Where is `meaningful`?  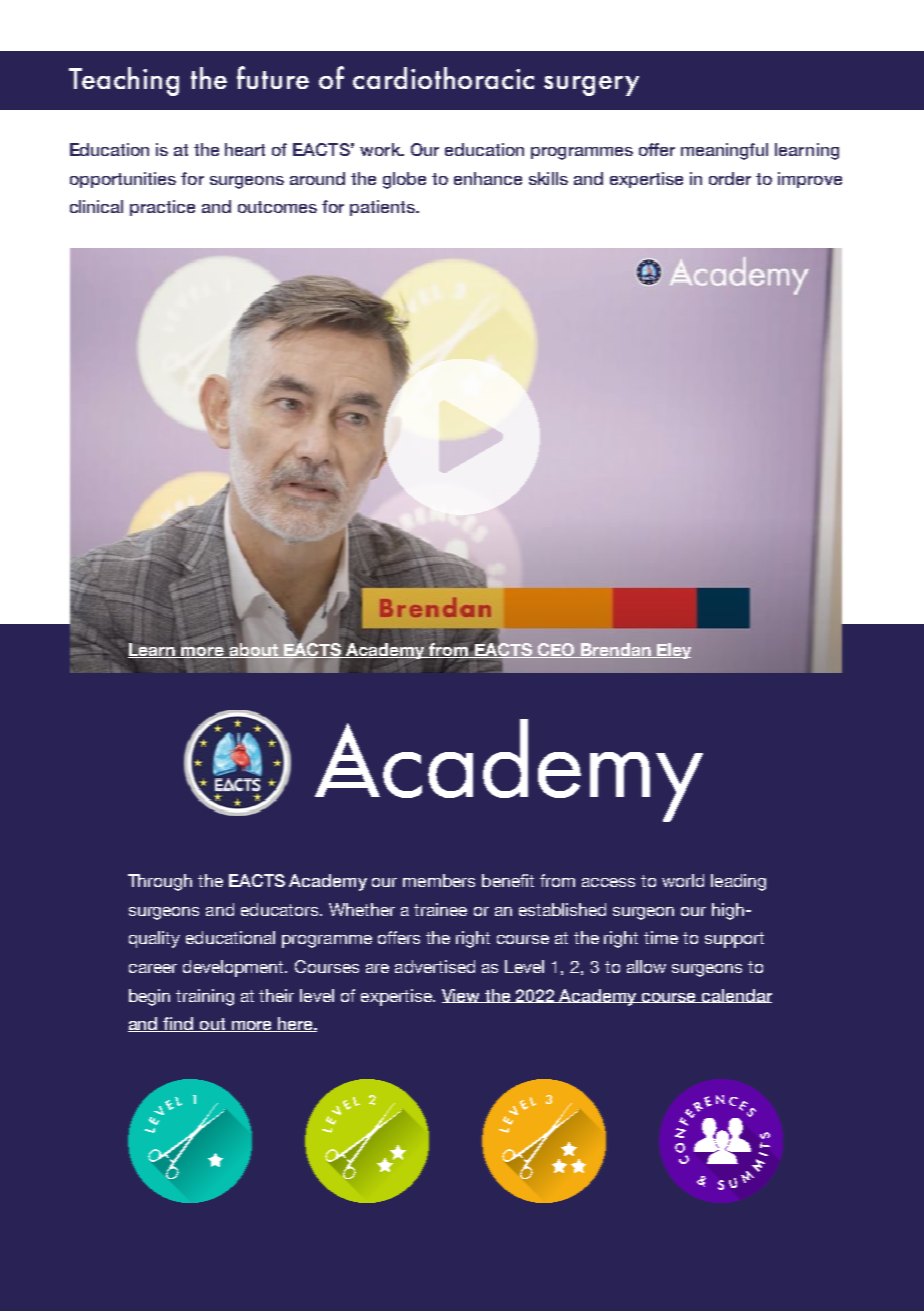 meaningful is located at coordinates (724, 151).
